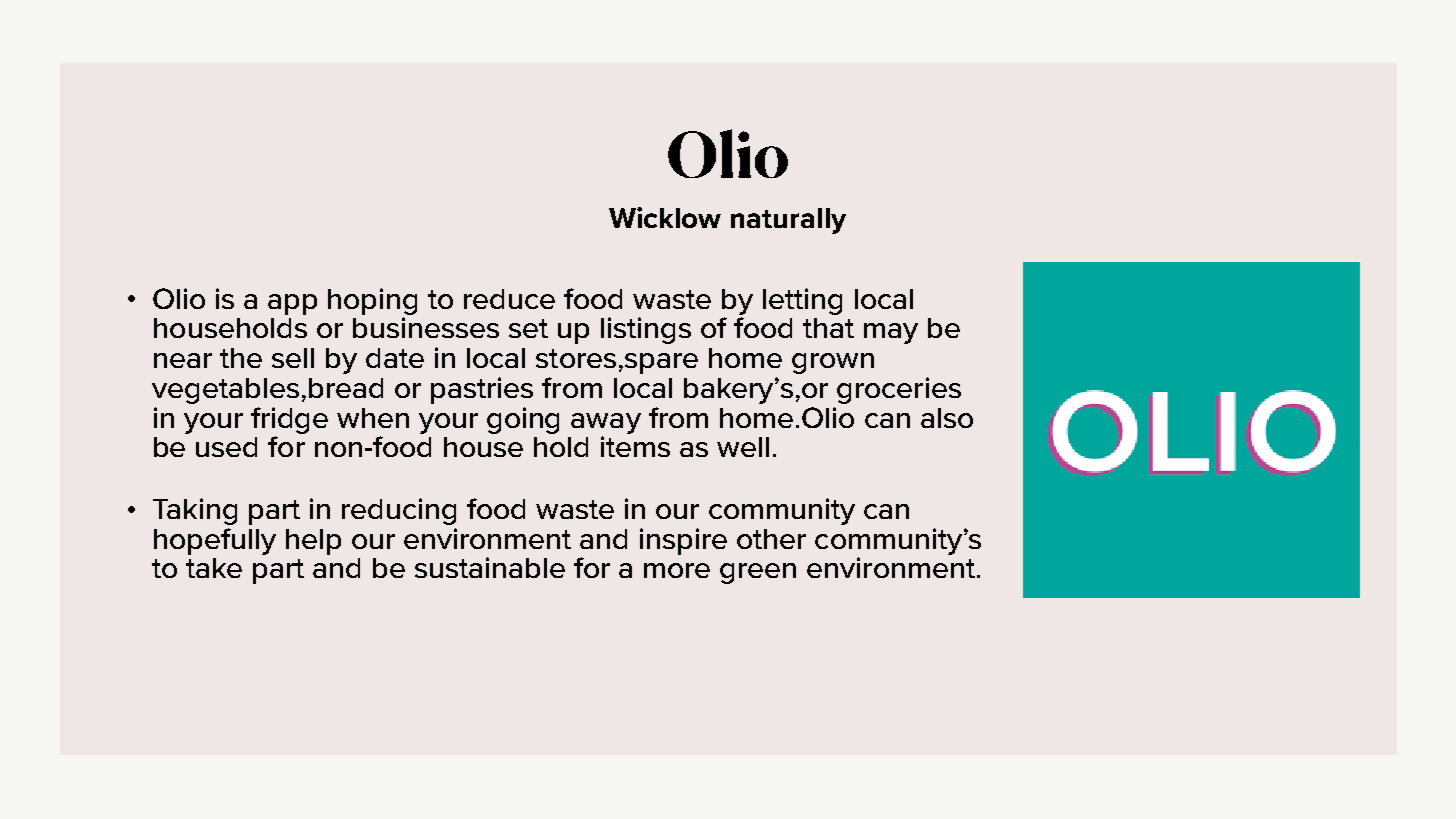 Image resolution: width=1456 pixels, height=819 pixels. What do you see at coordinates (214, 568) in the screenshot?
I see `take` at bounding box center [214, 568].
